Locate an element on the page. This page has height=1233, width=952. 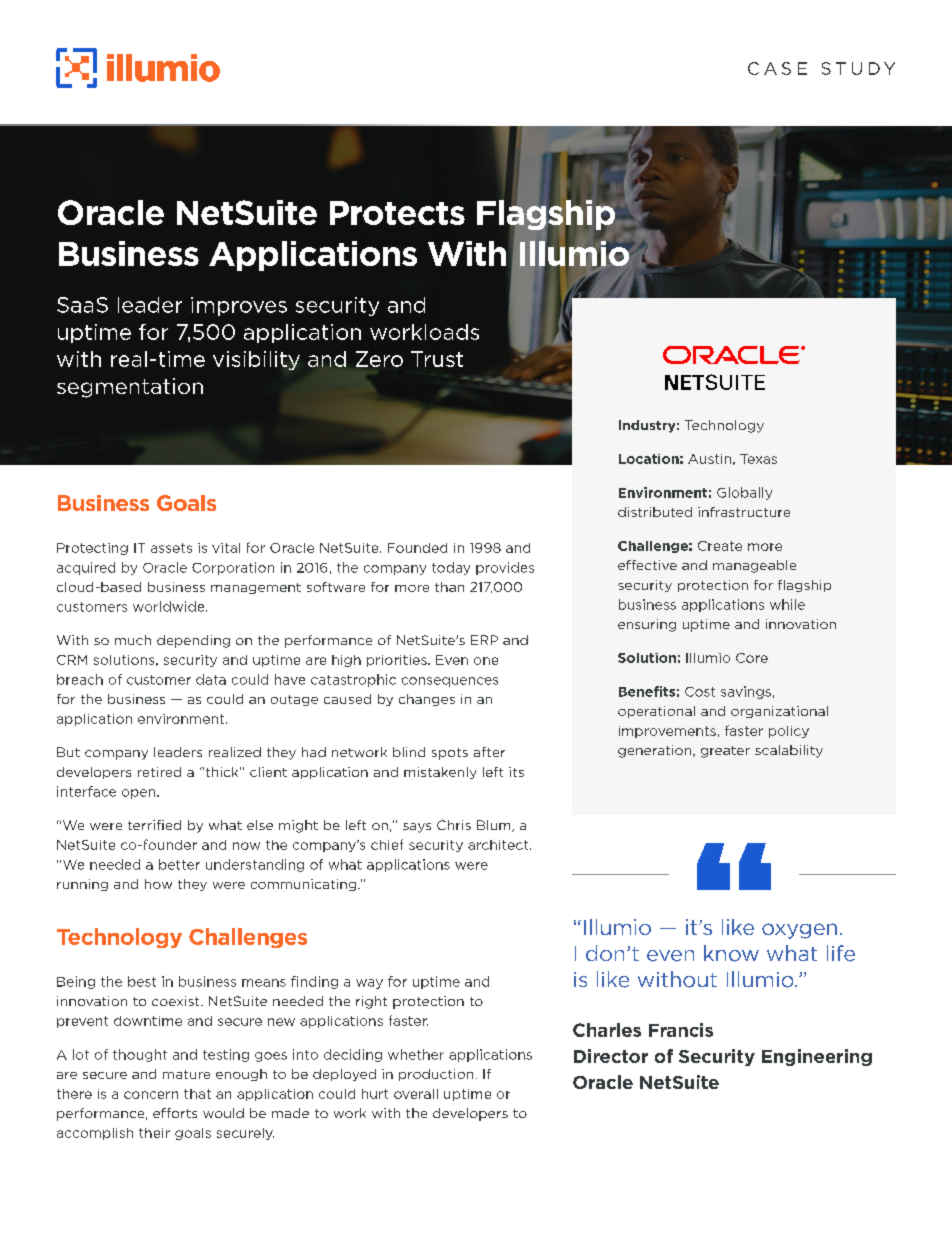
terrified is located at coordinates (154, 825).
